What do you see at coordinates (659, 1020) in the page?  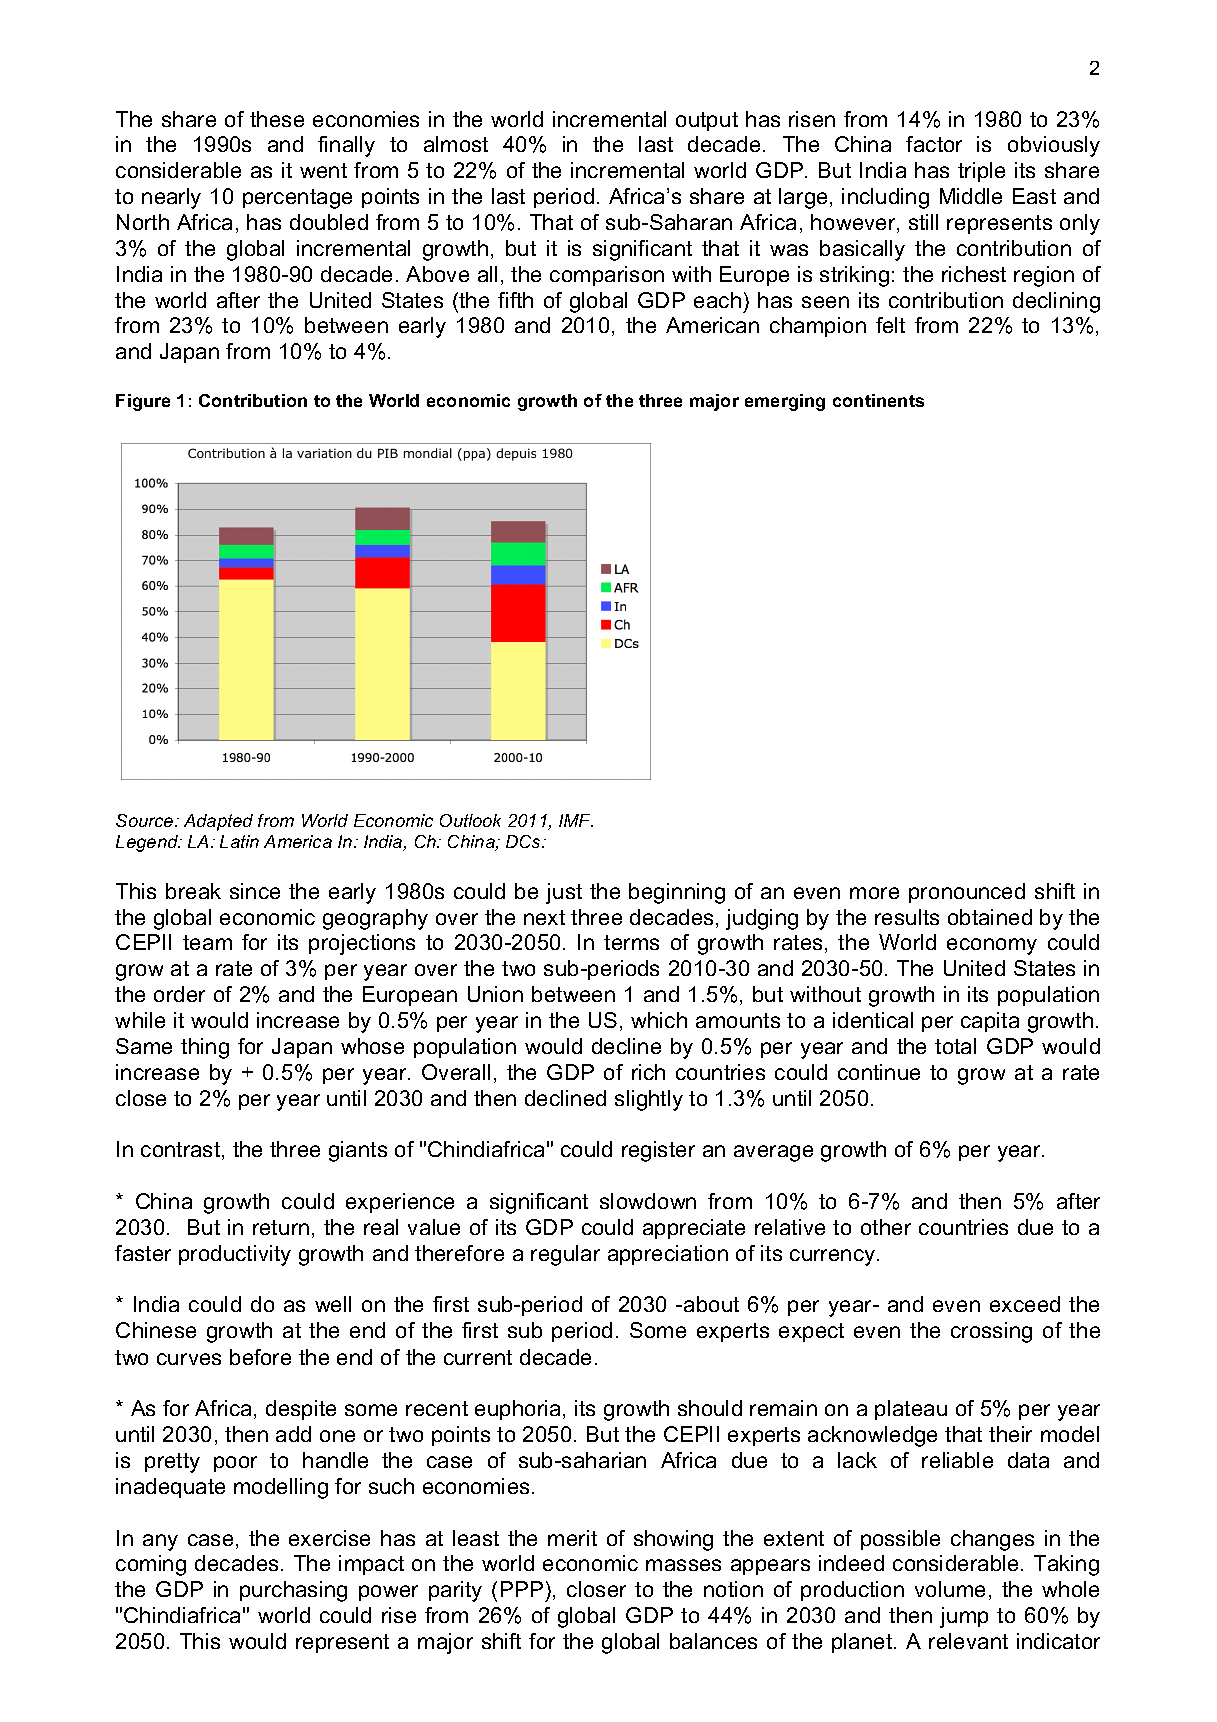 I see `which` at bounding box center [659, 1020].
